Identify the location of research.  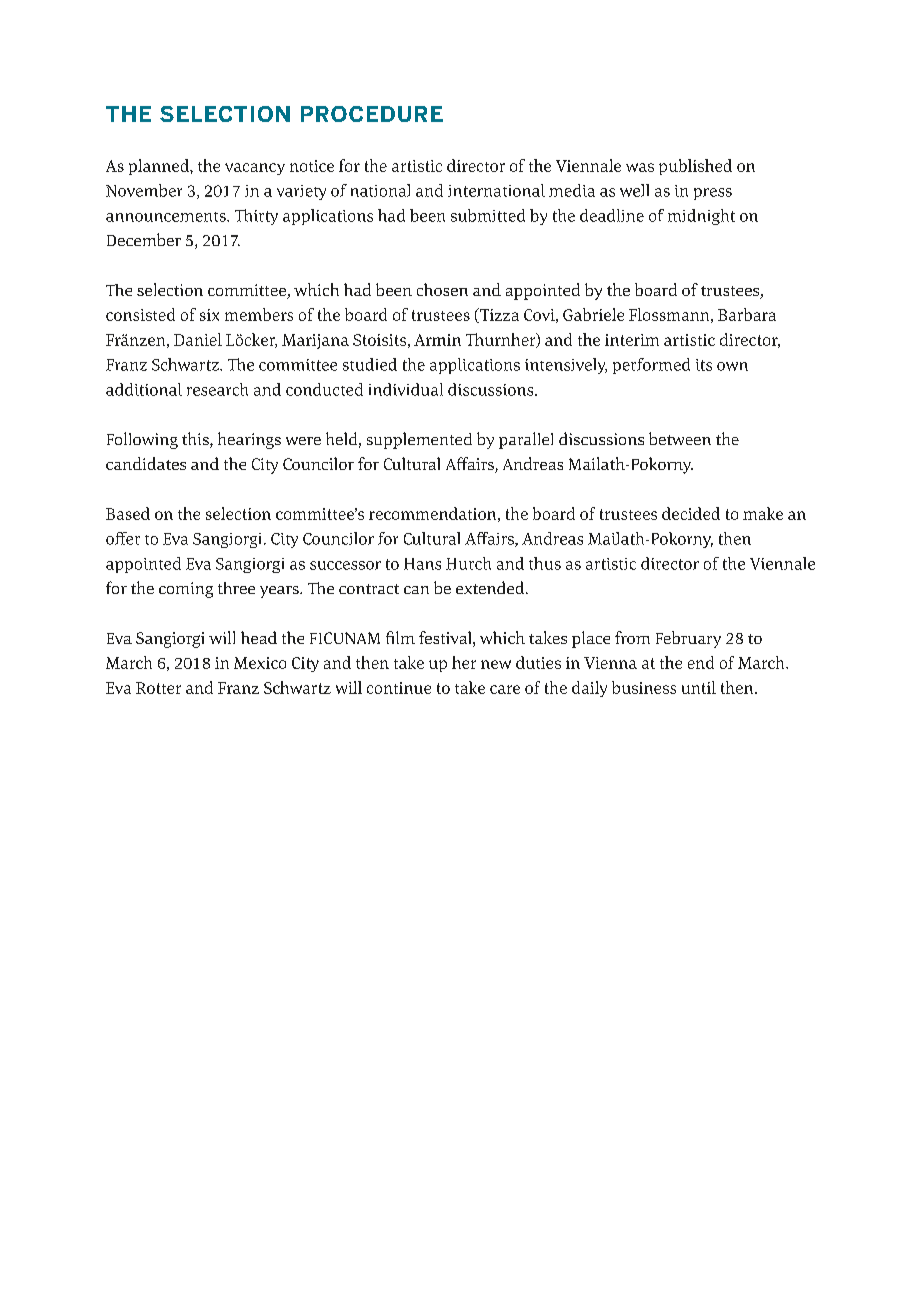
(217, 389).
